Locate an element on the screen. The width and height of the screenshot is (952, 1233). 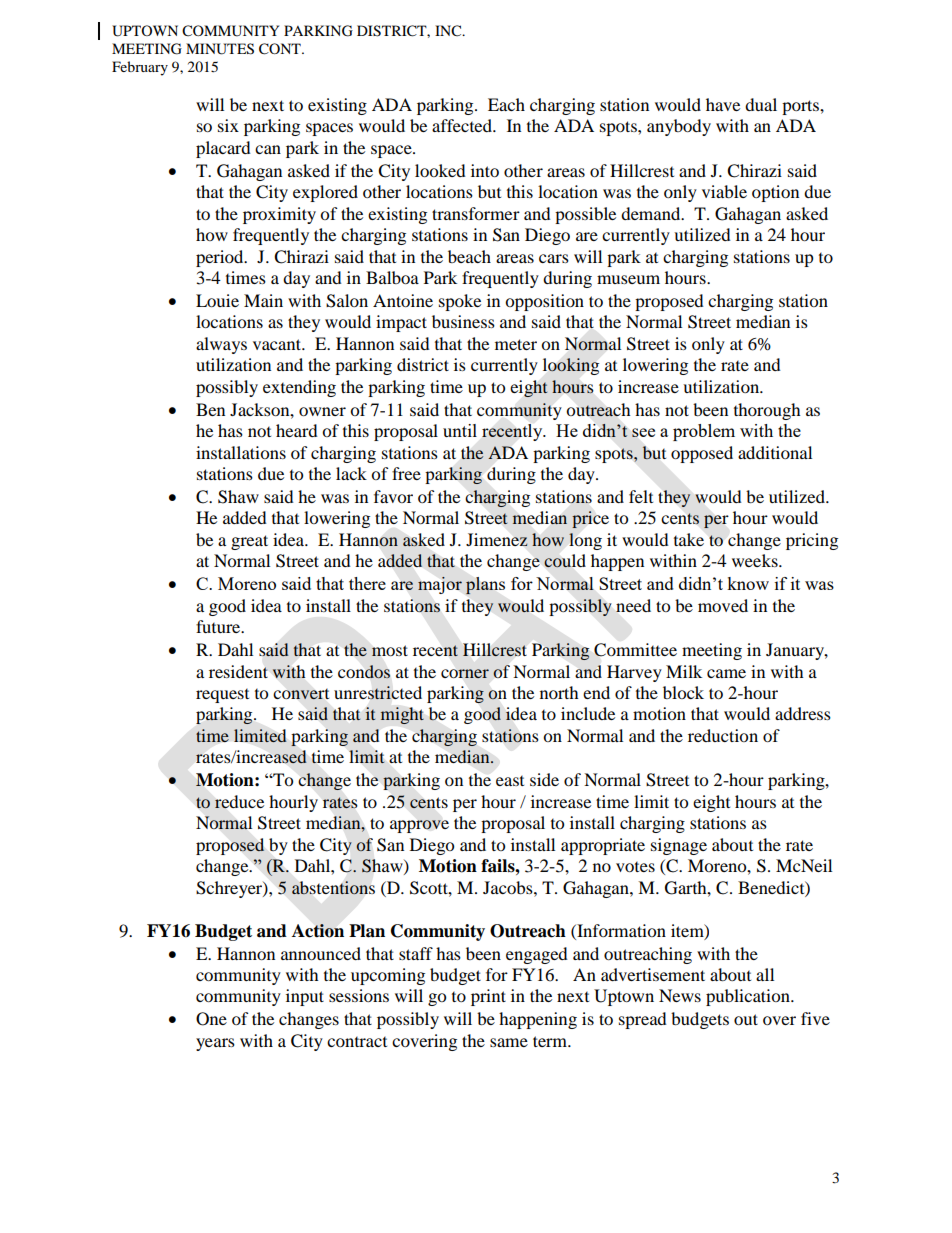
have is located at coordinates (723, 104).
